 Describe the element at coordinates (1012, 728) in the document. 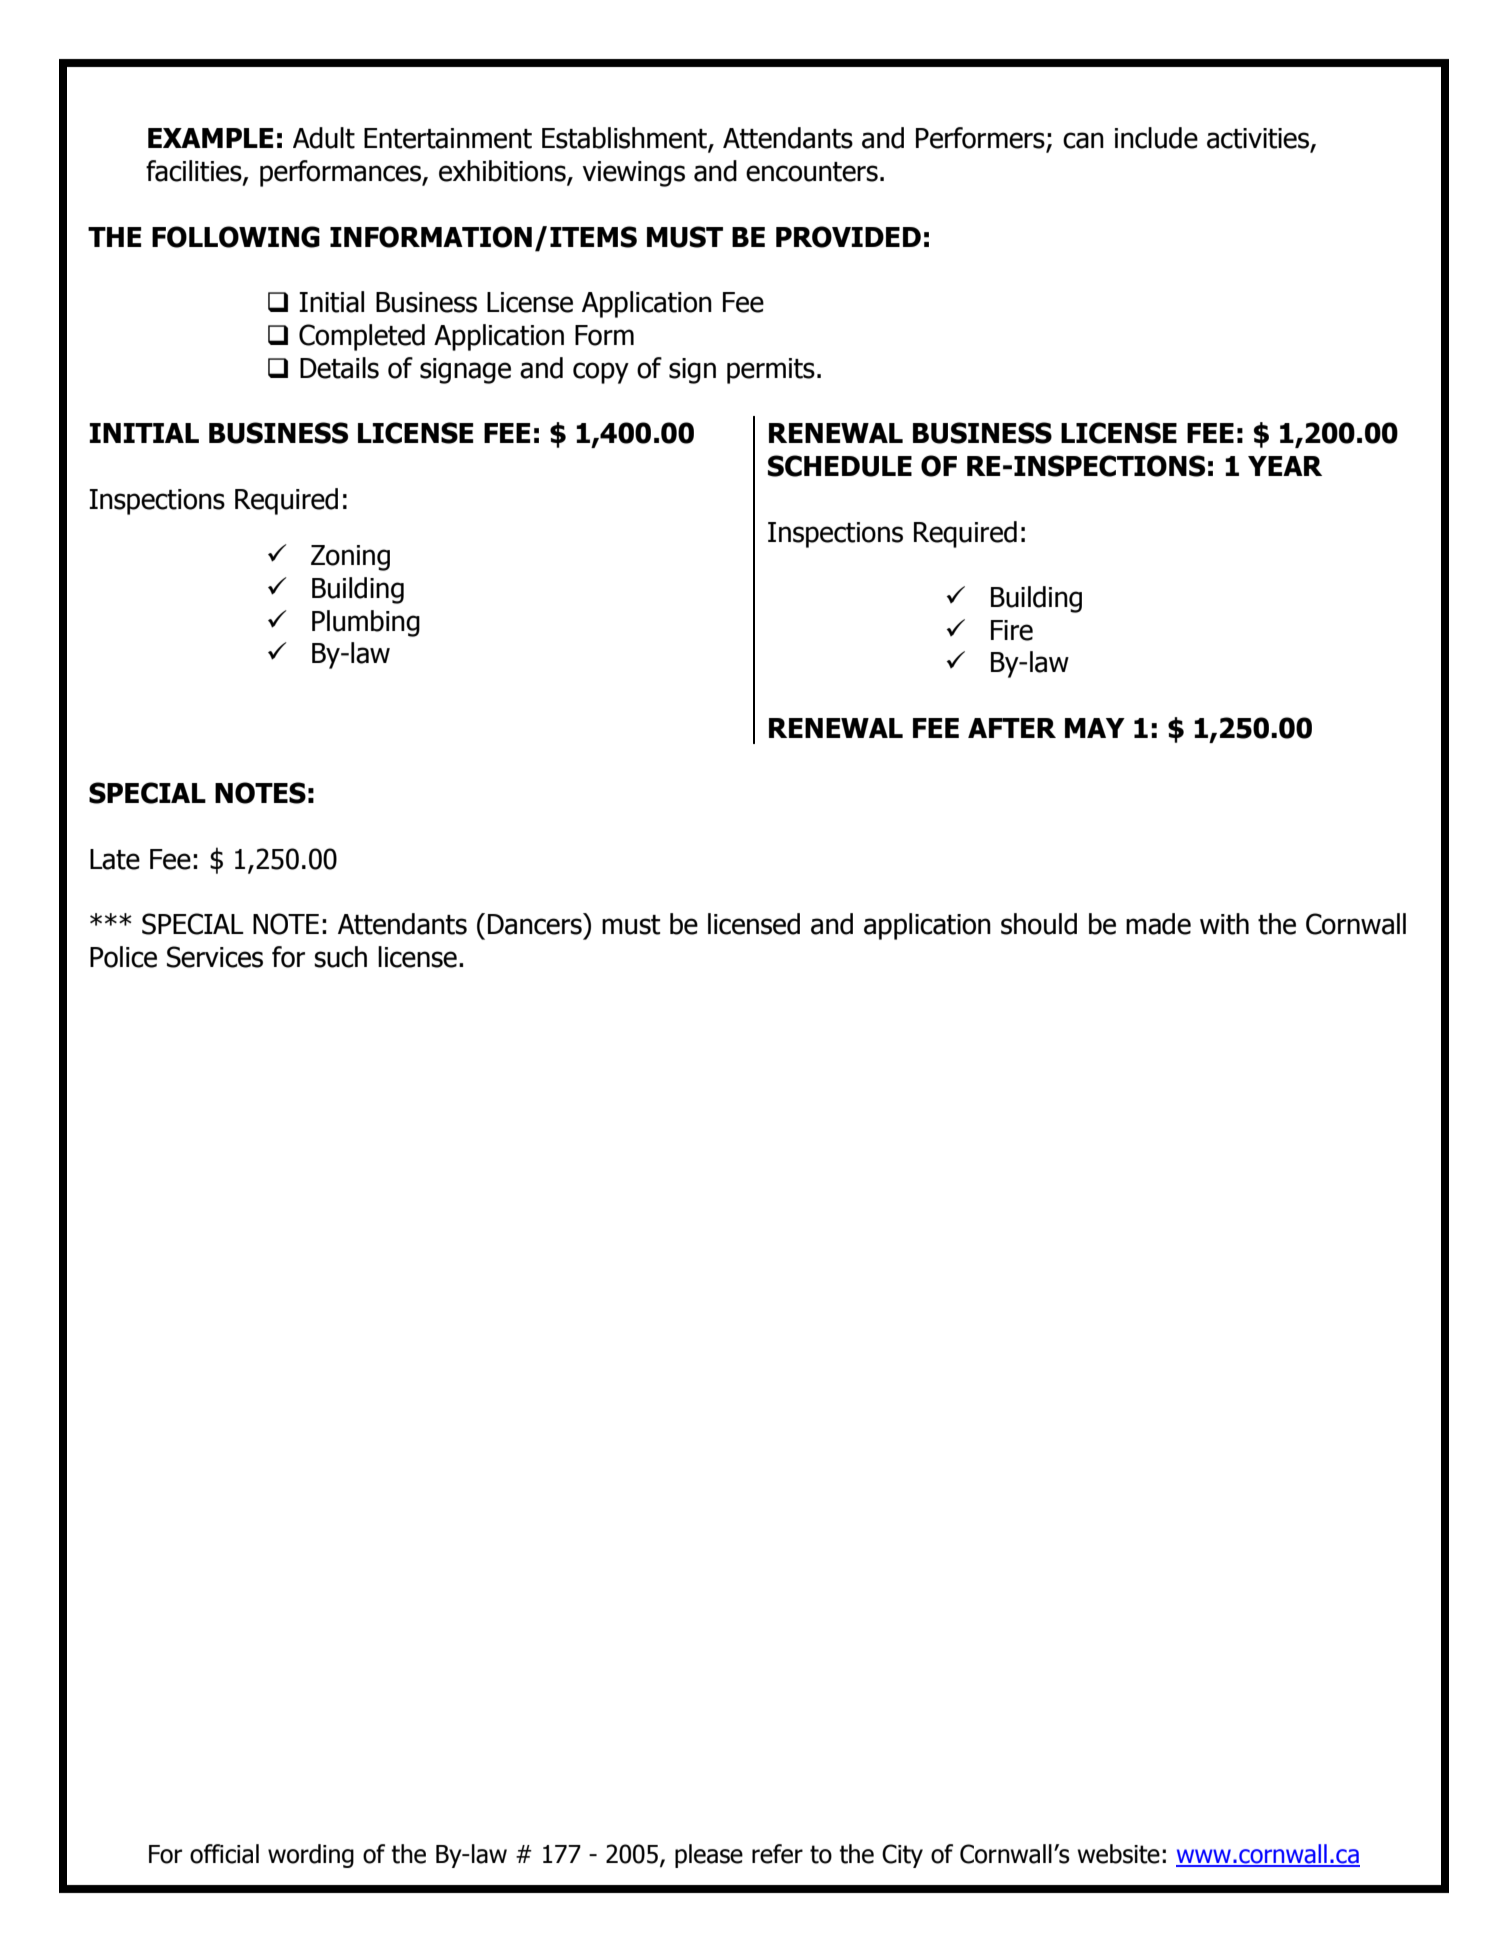

I see `AFTER` at that location.
